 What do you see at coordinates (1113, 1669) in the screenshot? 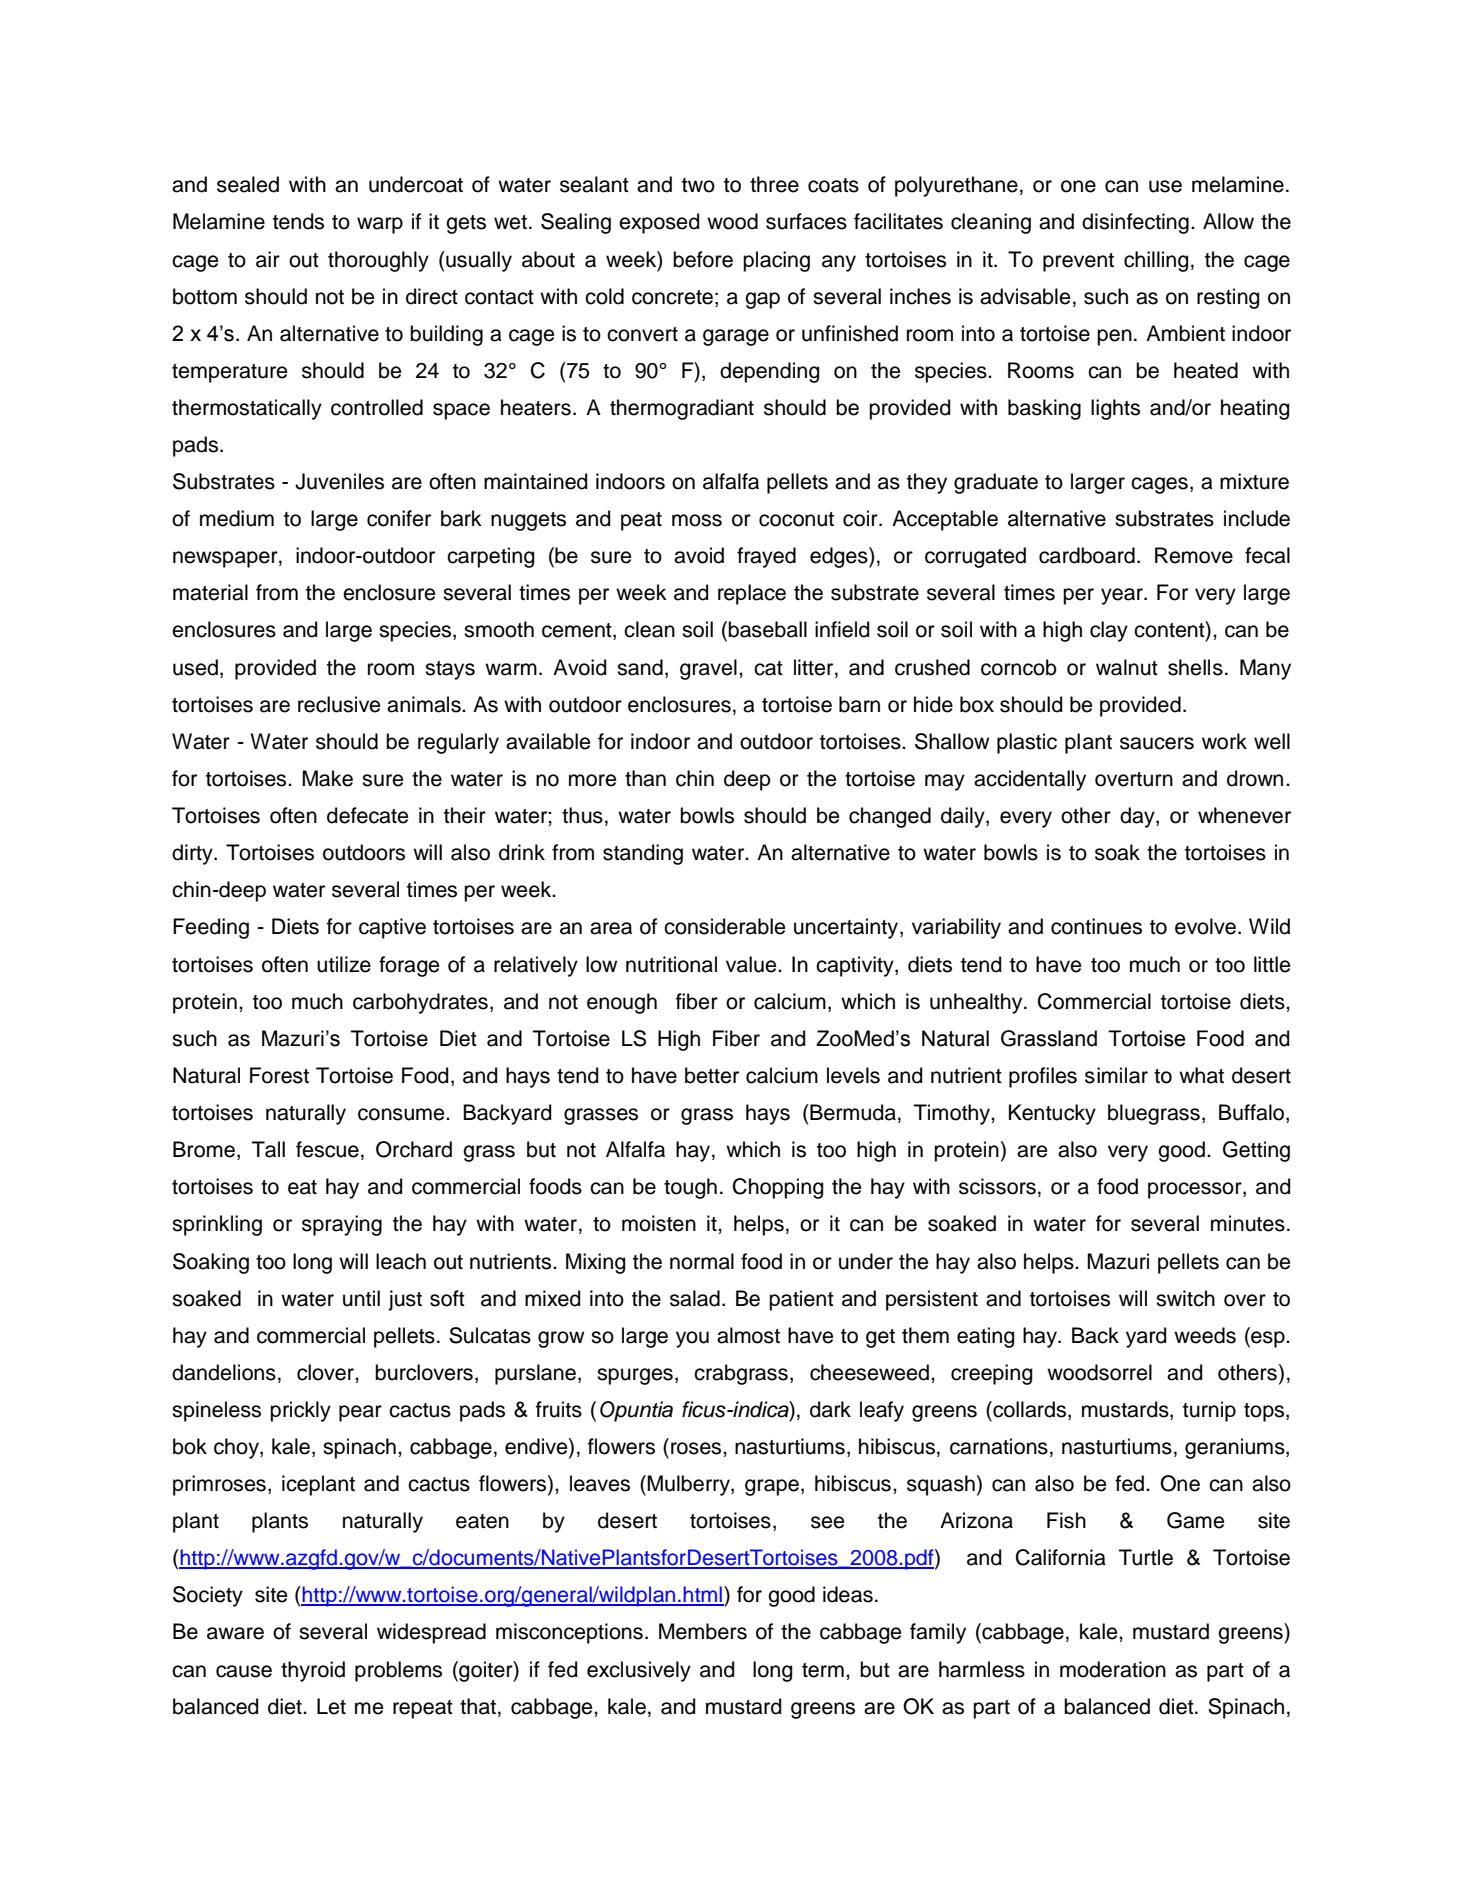
I see `moderation` at bounding box center [1113, 1669].
